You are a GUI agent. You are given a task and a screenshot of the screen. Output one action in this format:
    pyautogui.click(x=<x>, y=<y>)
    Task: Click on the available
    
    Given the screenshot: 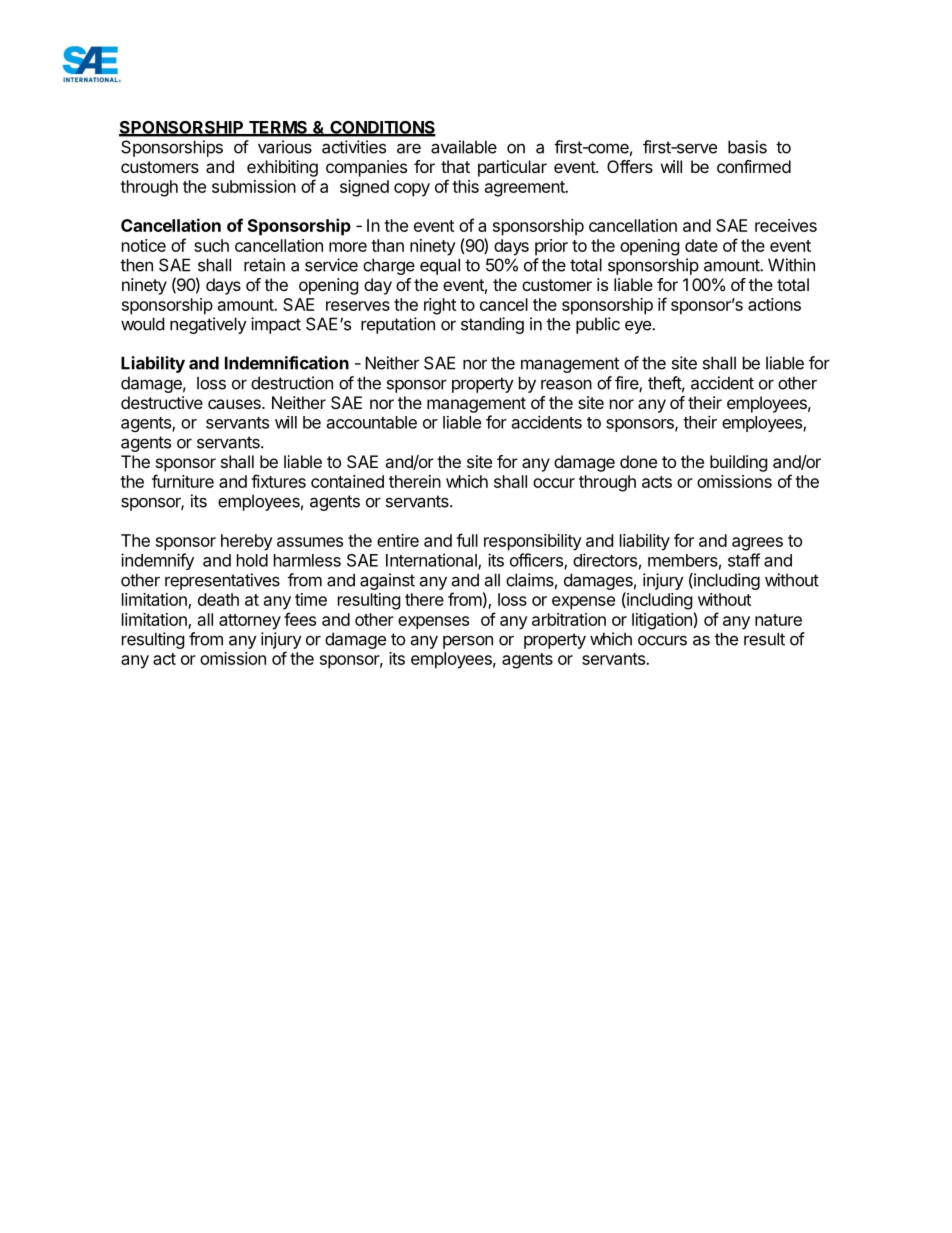 What is the action you would take?
    pyautogui.click(x=464, y=147)
